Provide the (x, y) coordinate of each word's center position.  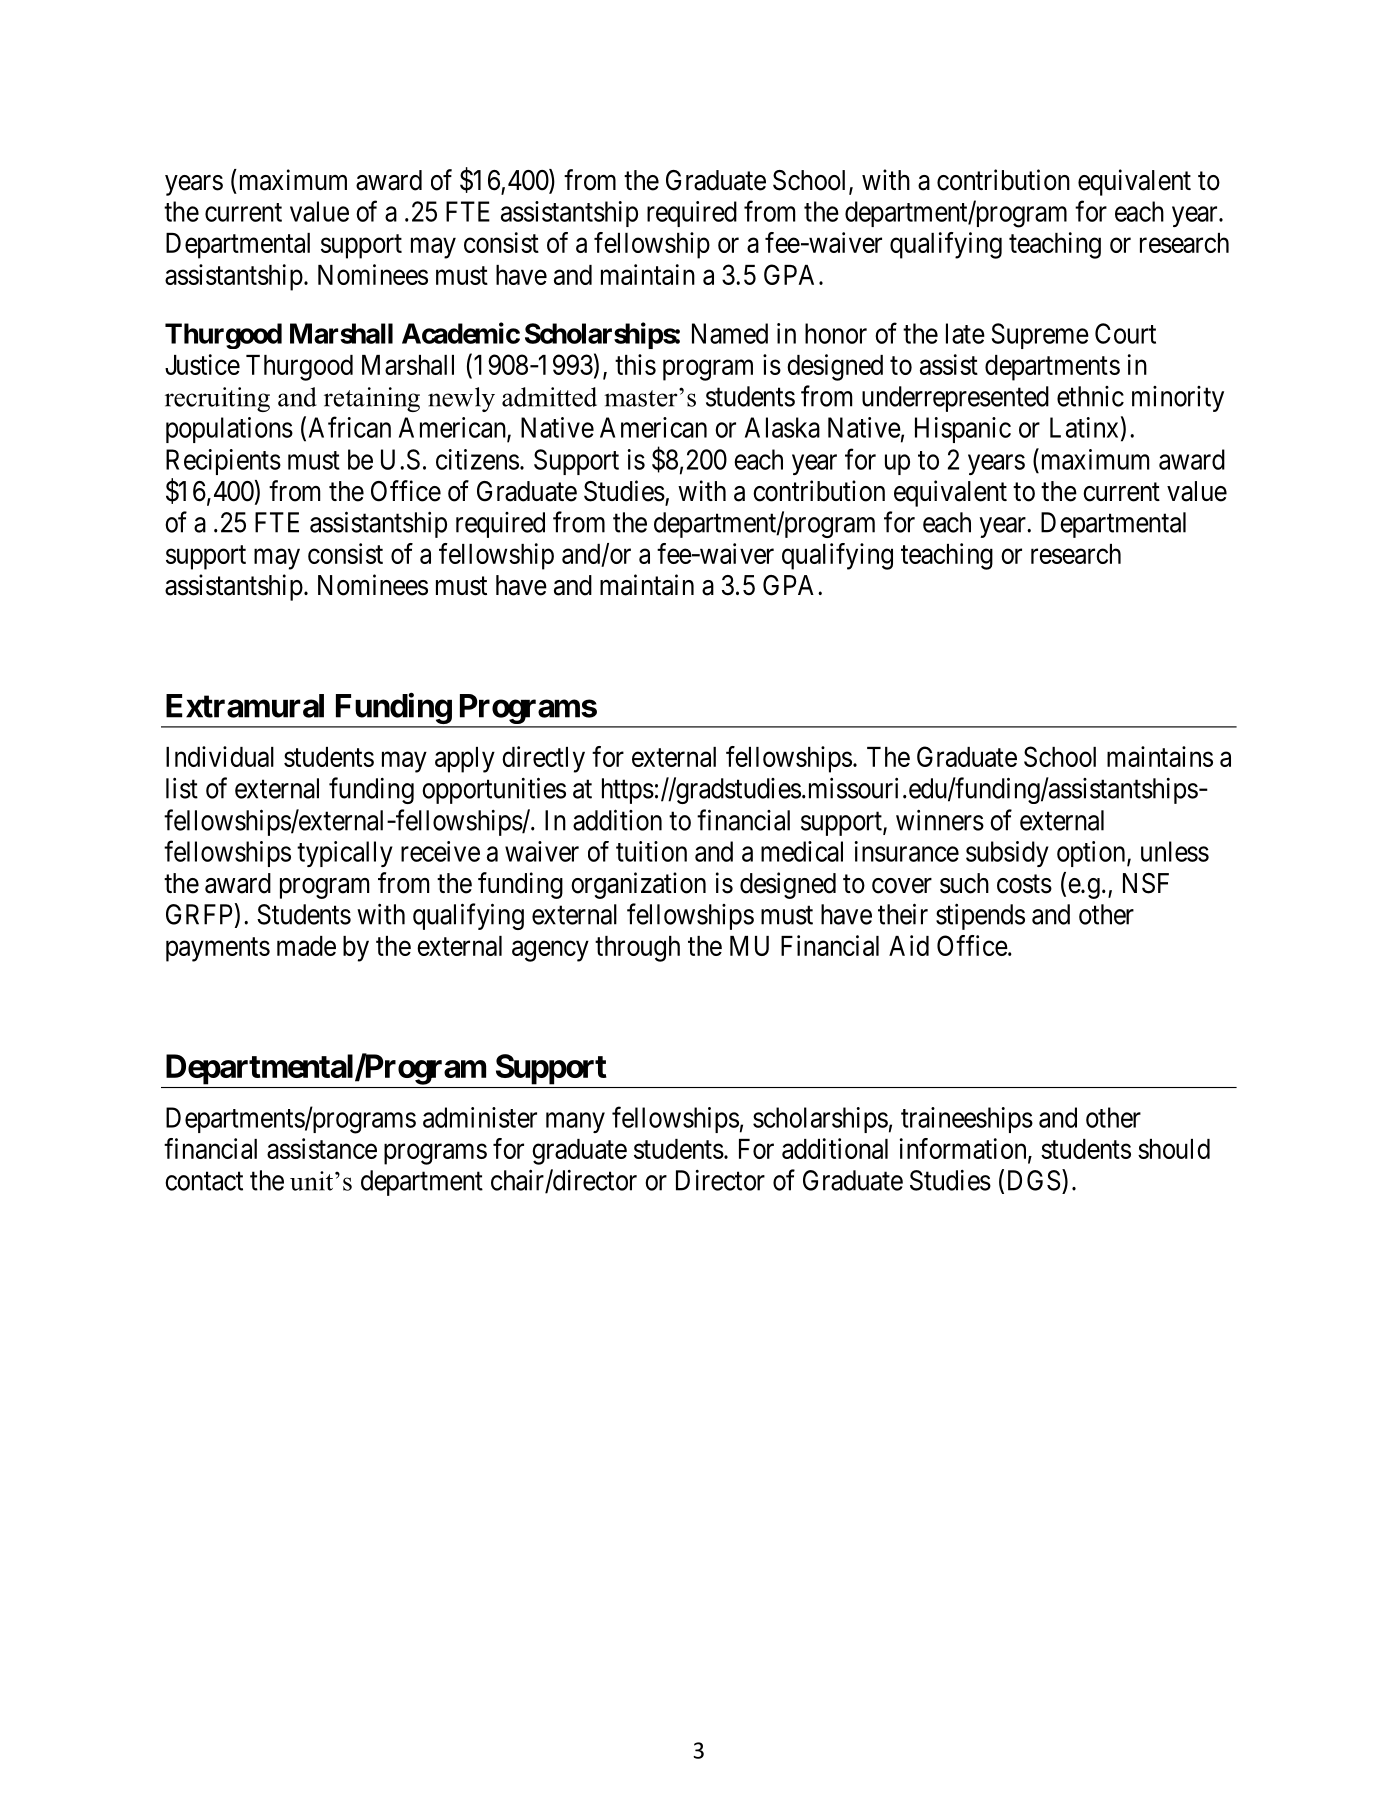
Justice (202, 364)
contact (204, 1181)
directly (543, 759)
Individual (220, 756)
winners (940, 820)
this (635, 364)
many (575, 1122)
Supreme (1040, 336)
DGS (1034, 1180)
